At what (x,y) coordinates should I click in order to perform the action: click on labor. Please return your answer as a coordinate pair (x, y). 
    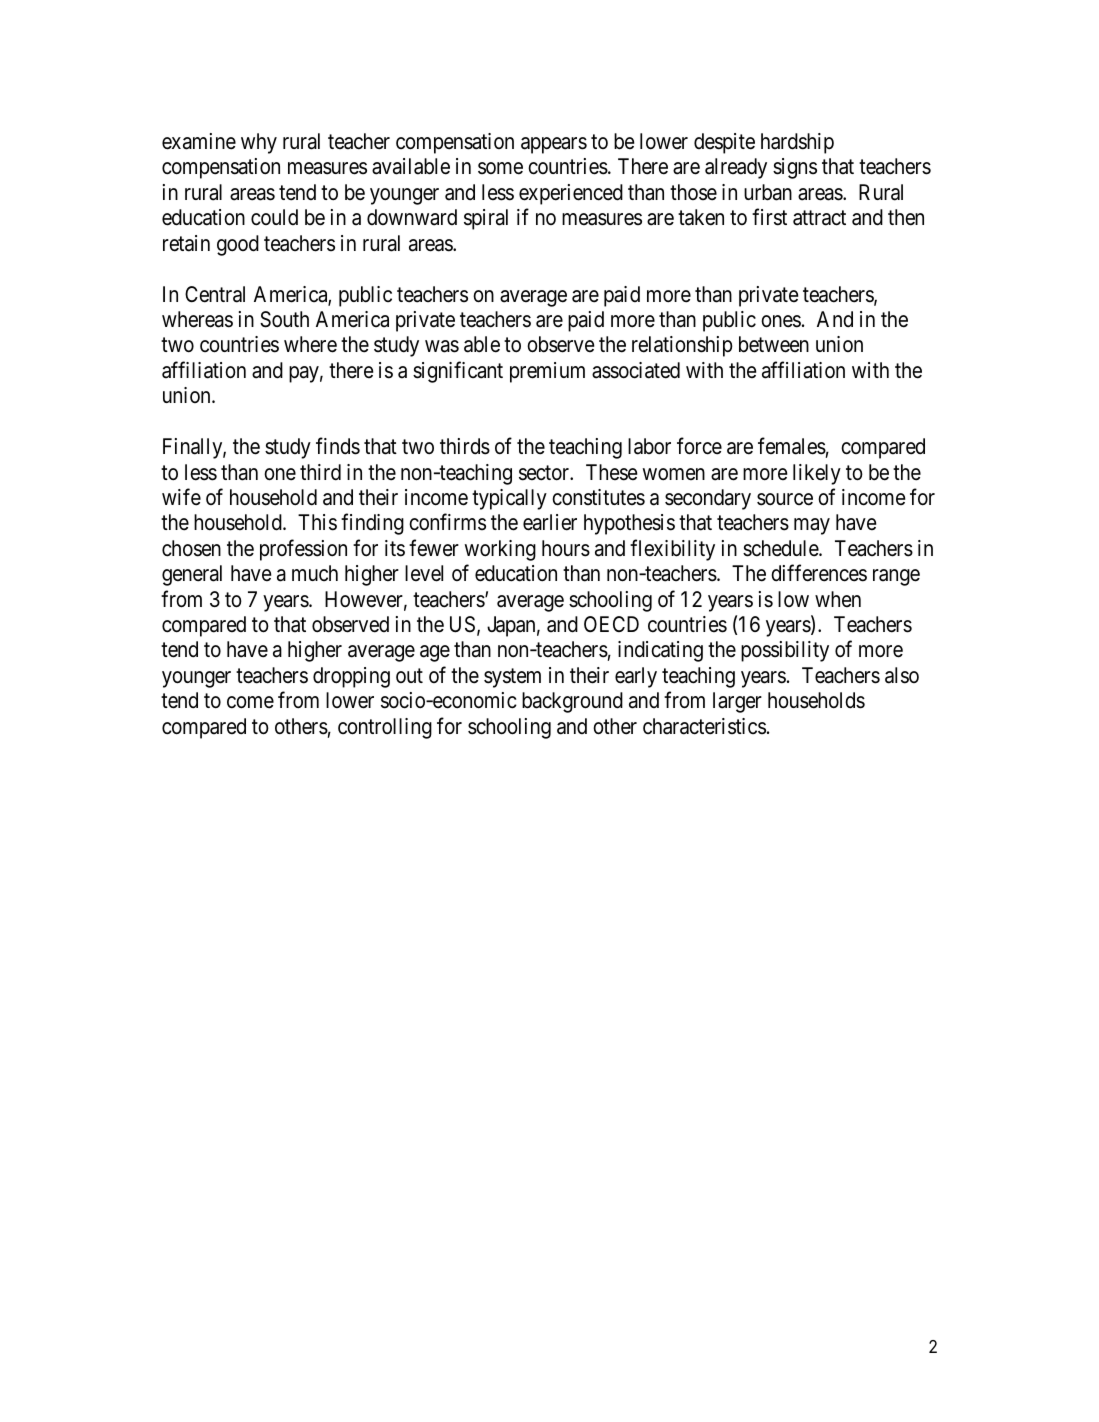
    Looking at the image, I should click on (649, 446).
